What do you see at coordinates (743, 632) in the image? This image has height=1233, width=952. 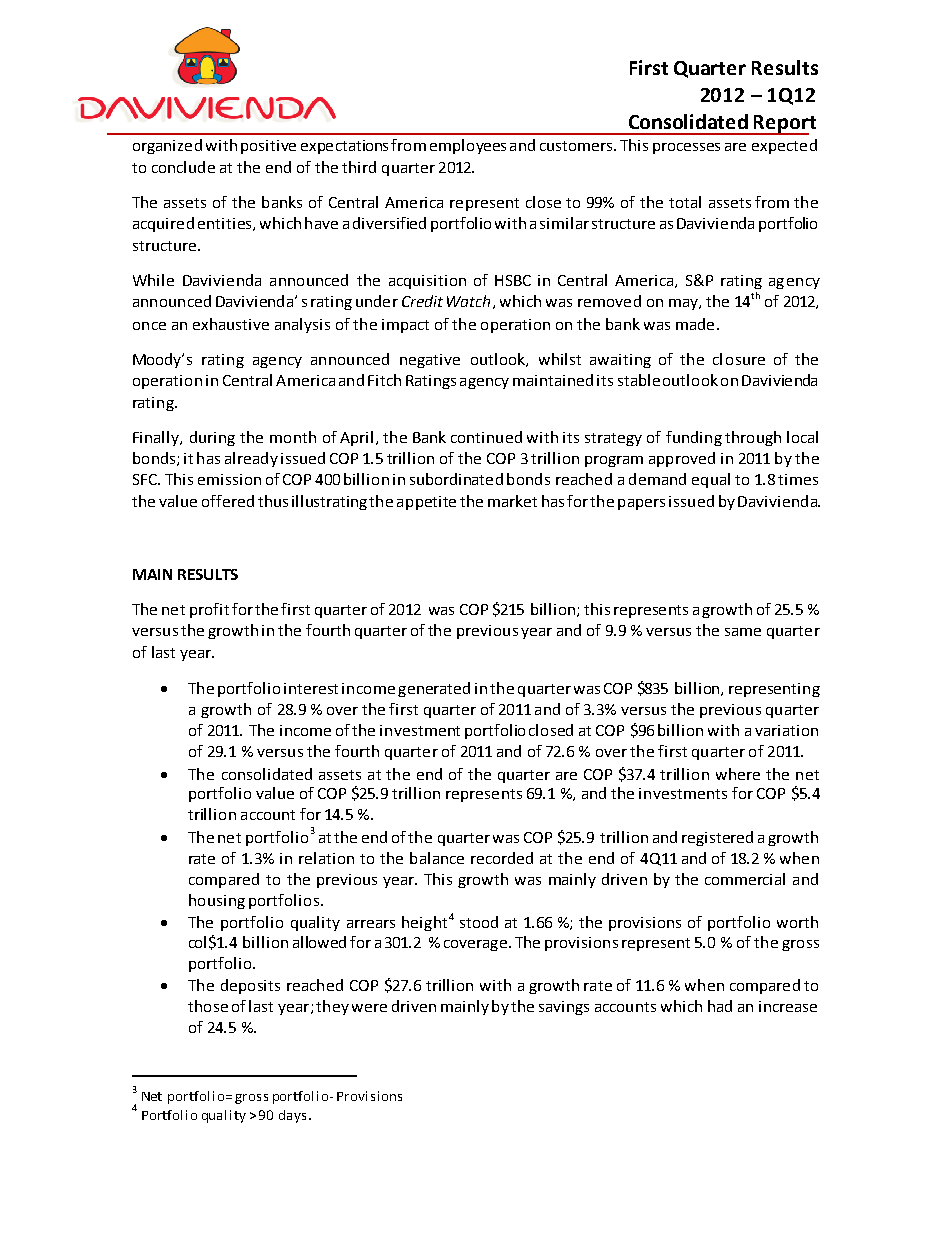 I see `same` at bounding box center [743, 632].
